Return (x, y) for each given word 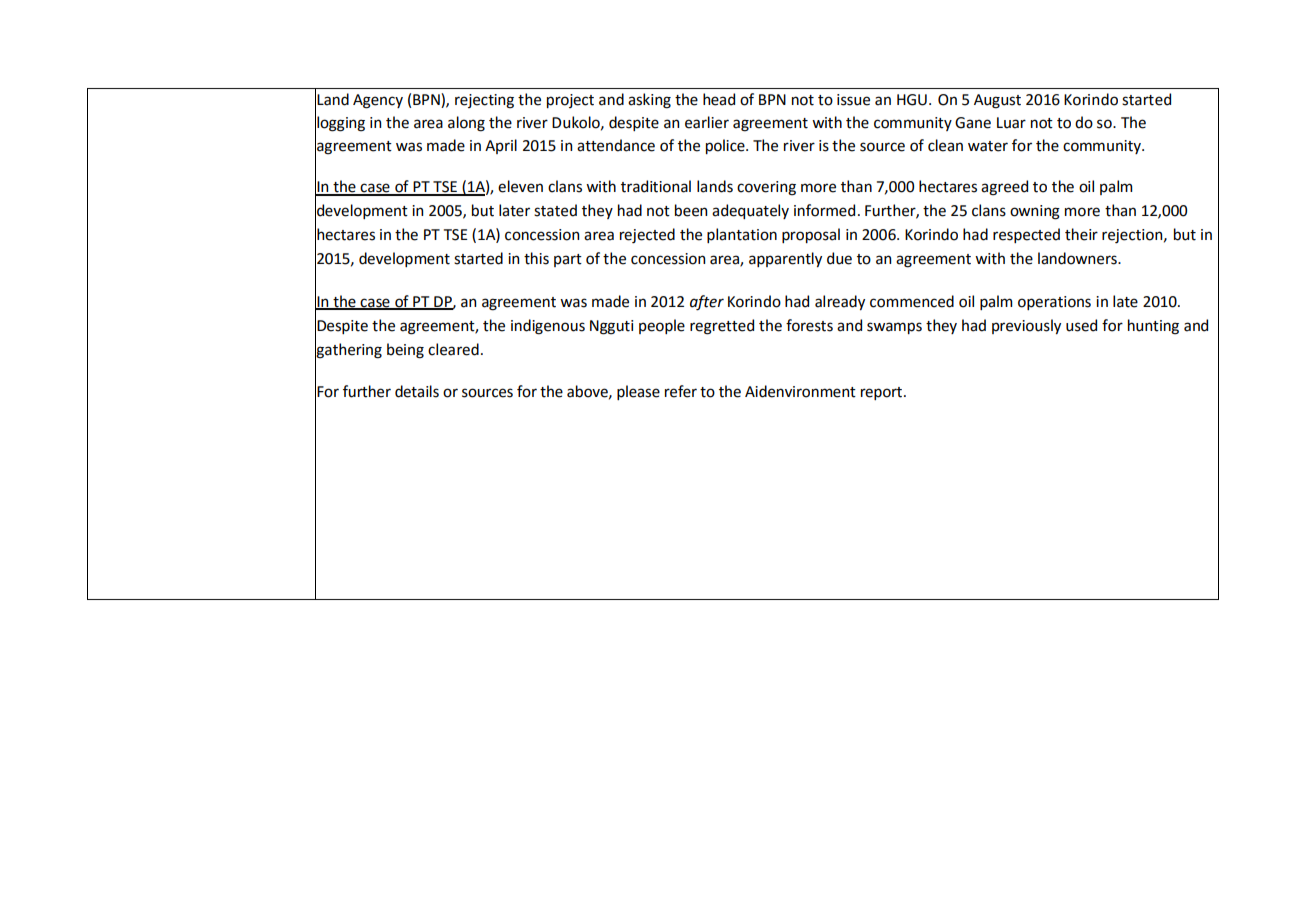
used (1081, 325)
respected (1026, 235)
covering (766, 188)
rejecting (484, 101)
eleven (520, 186)
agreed (1004, 188)
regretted (722, 327)
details (417, 391)
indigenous (548, 327)
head (719, 99)
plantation (742, 235)
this (536, 258)
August (997, 101)
